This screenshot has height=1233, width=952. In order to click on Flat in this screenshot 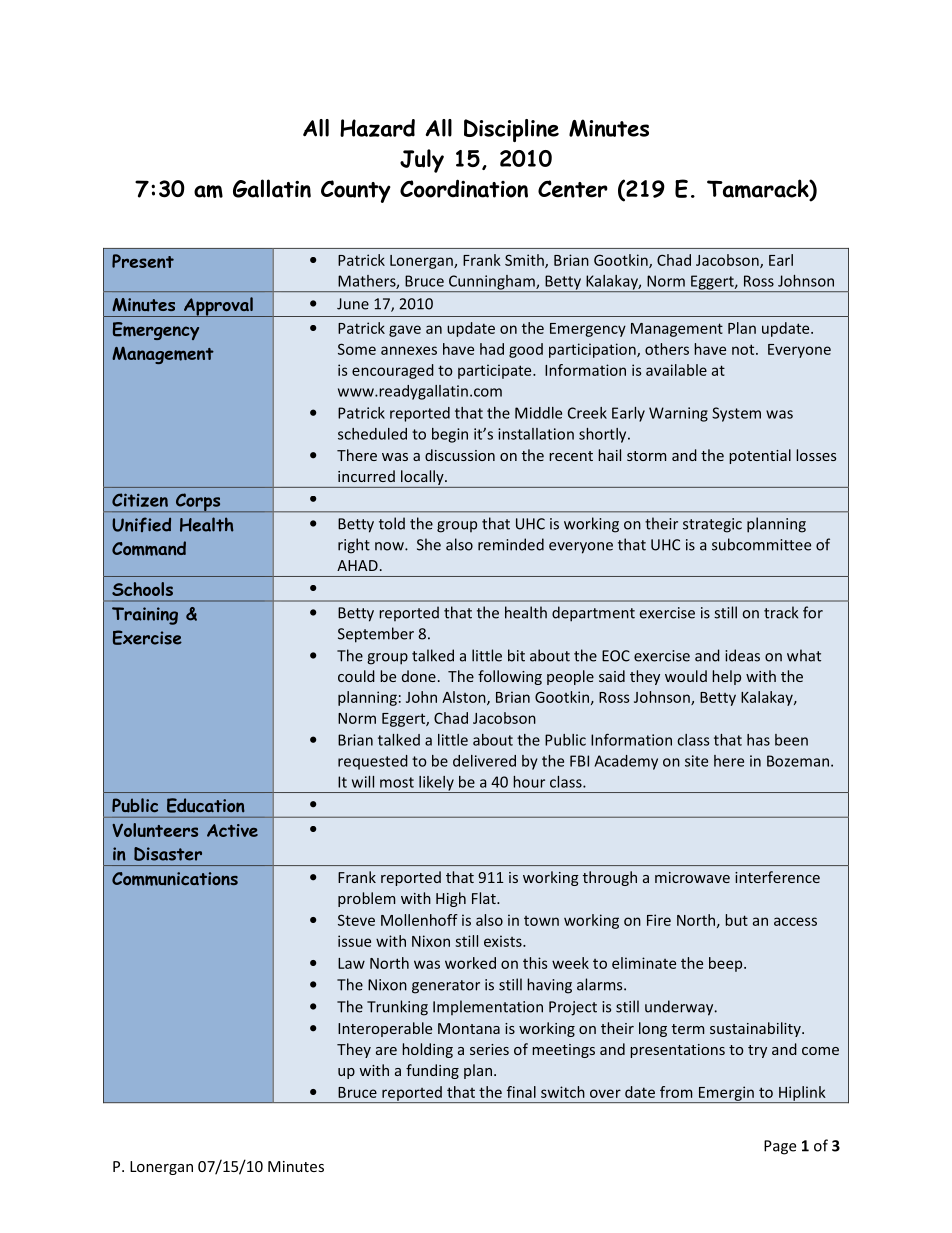, I will do `click(485, 898)`.
